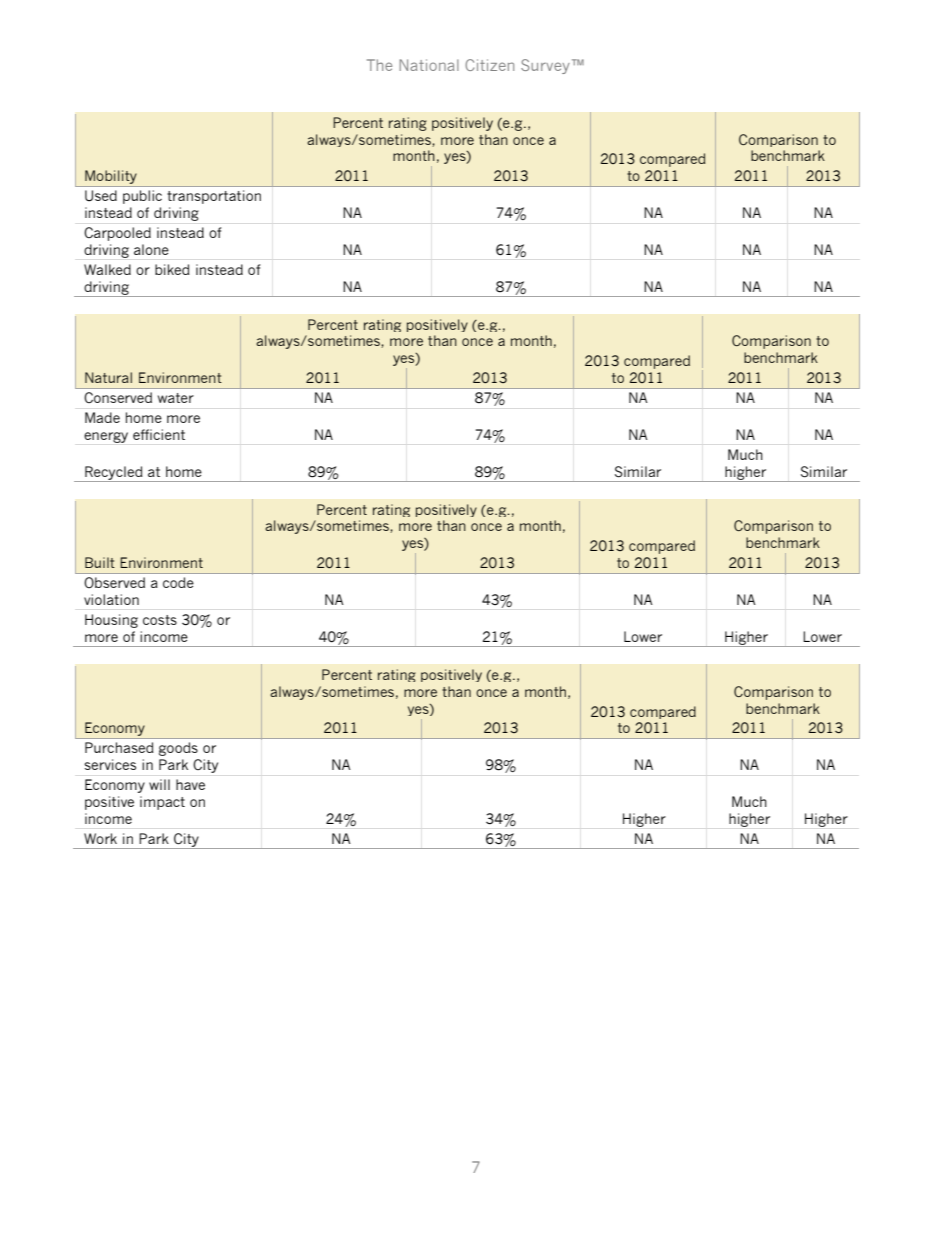  I want to click on Citizen, so click(489, 65).
